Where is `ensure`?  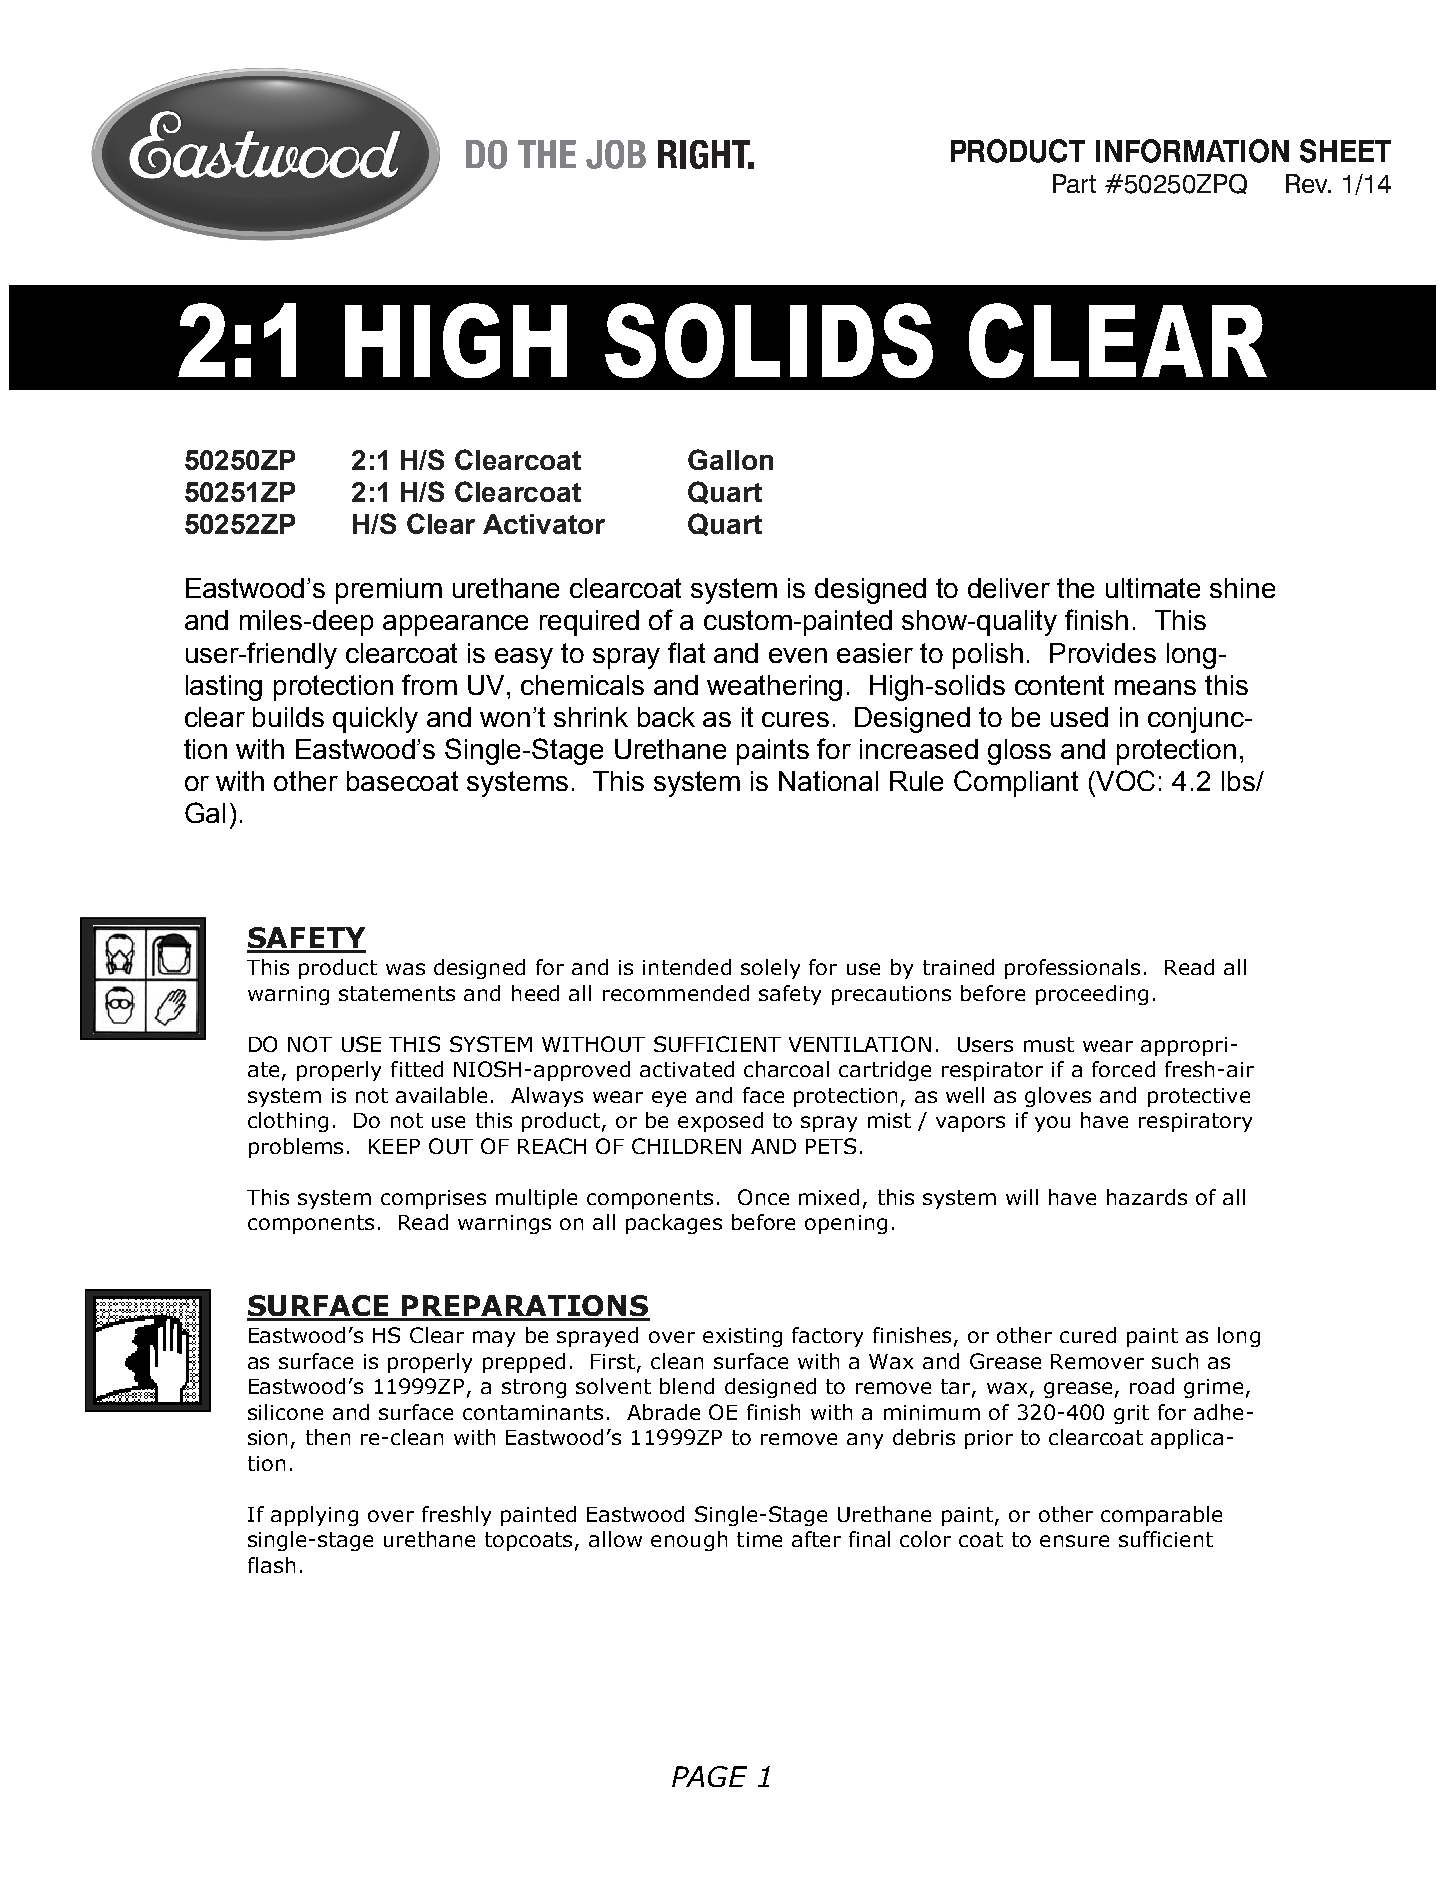 ensure is located at coordinates (1074, 1541).
